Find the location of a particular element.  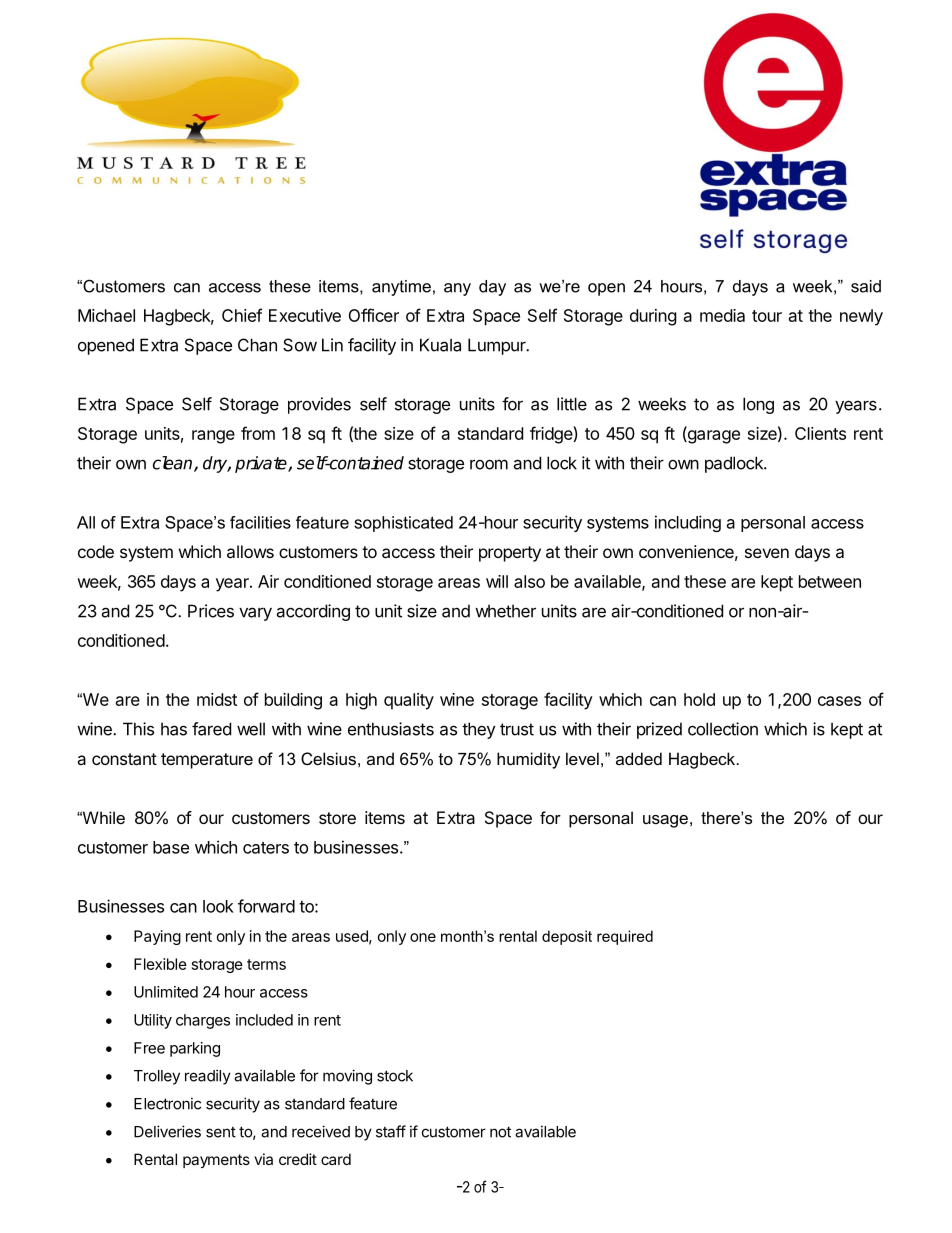

Chief is located at coordinates (242, 315).
